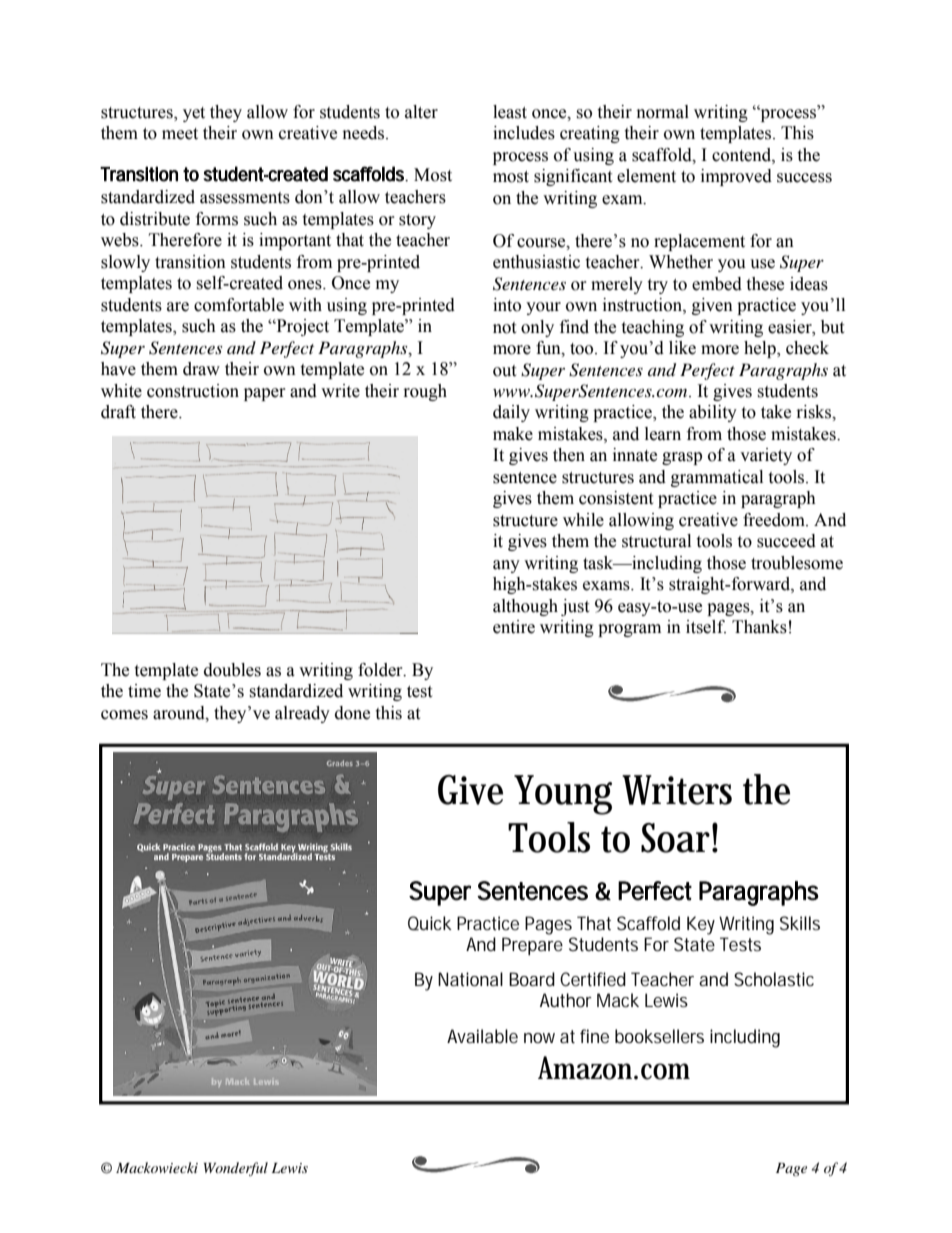 The width and height of the image is (952, 1233). Describe the element at coordinates (232, 670) in the image. I see `doubles` at that location.
